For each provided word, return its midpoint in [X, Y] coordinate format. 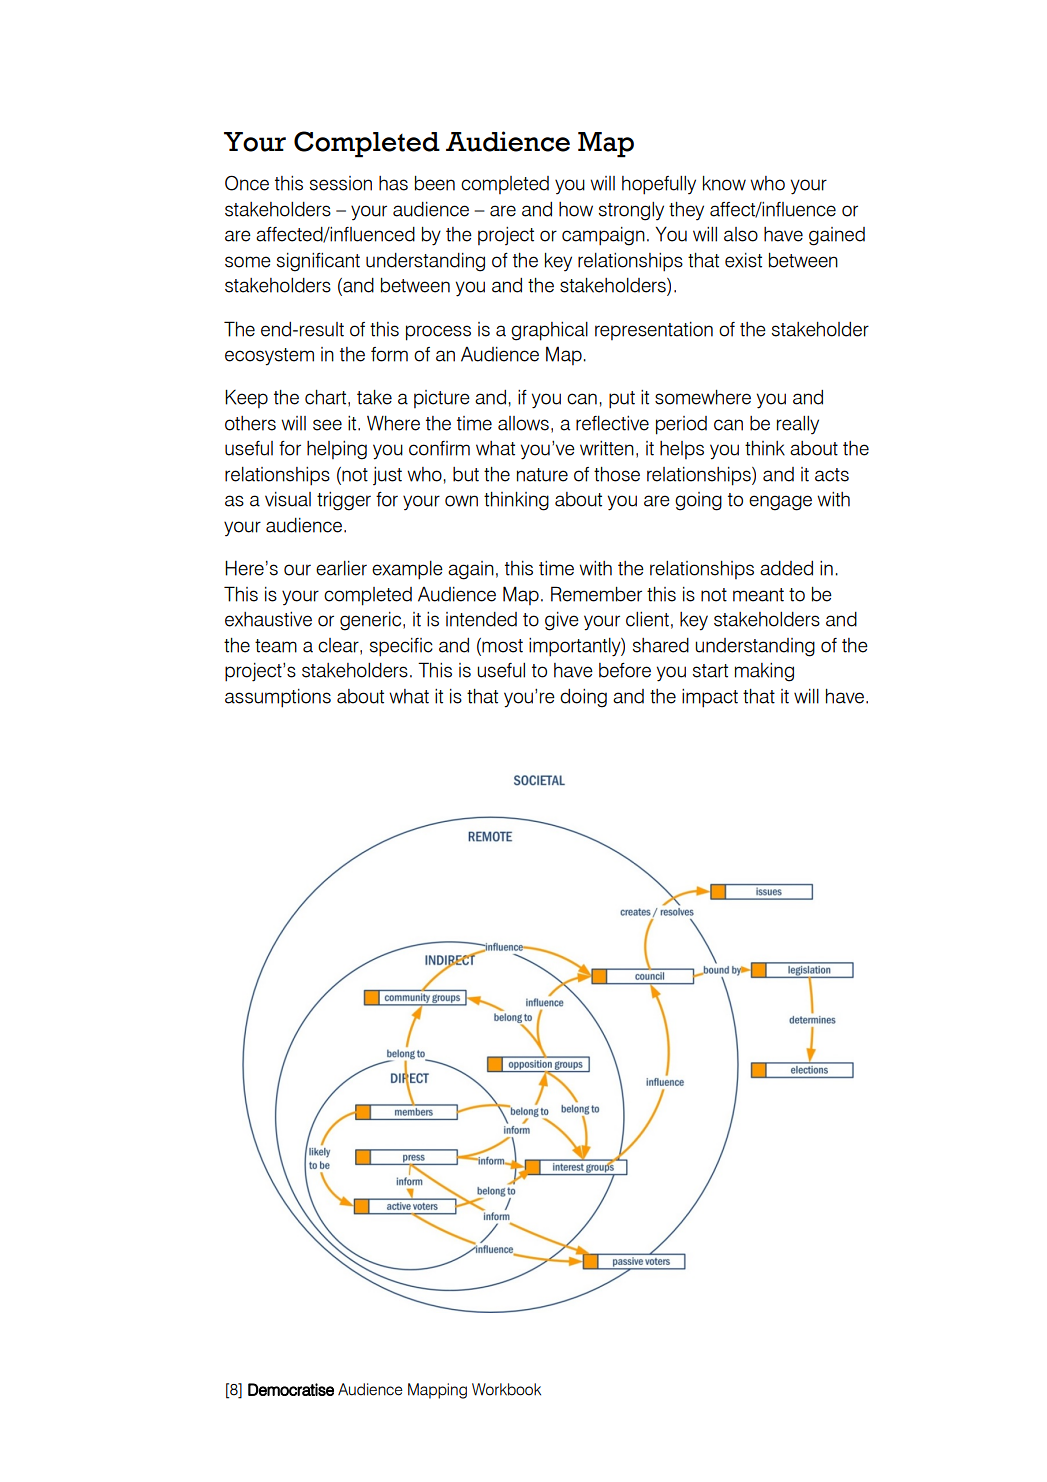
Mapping [437, 1391]
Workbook [506, 1389]
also [741, 234]
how [576, 209]
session [341, 183]
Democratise [291, 1389]
